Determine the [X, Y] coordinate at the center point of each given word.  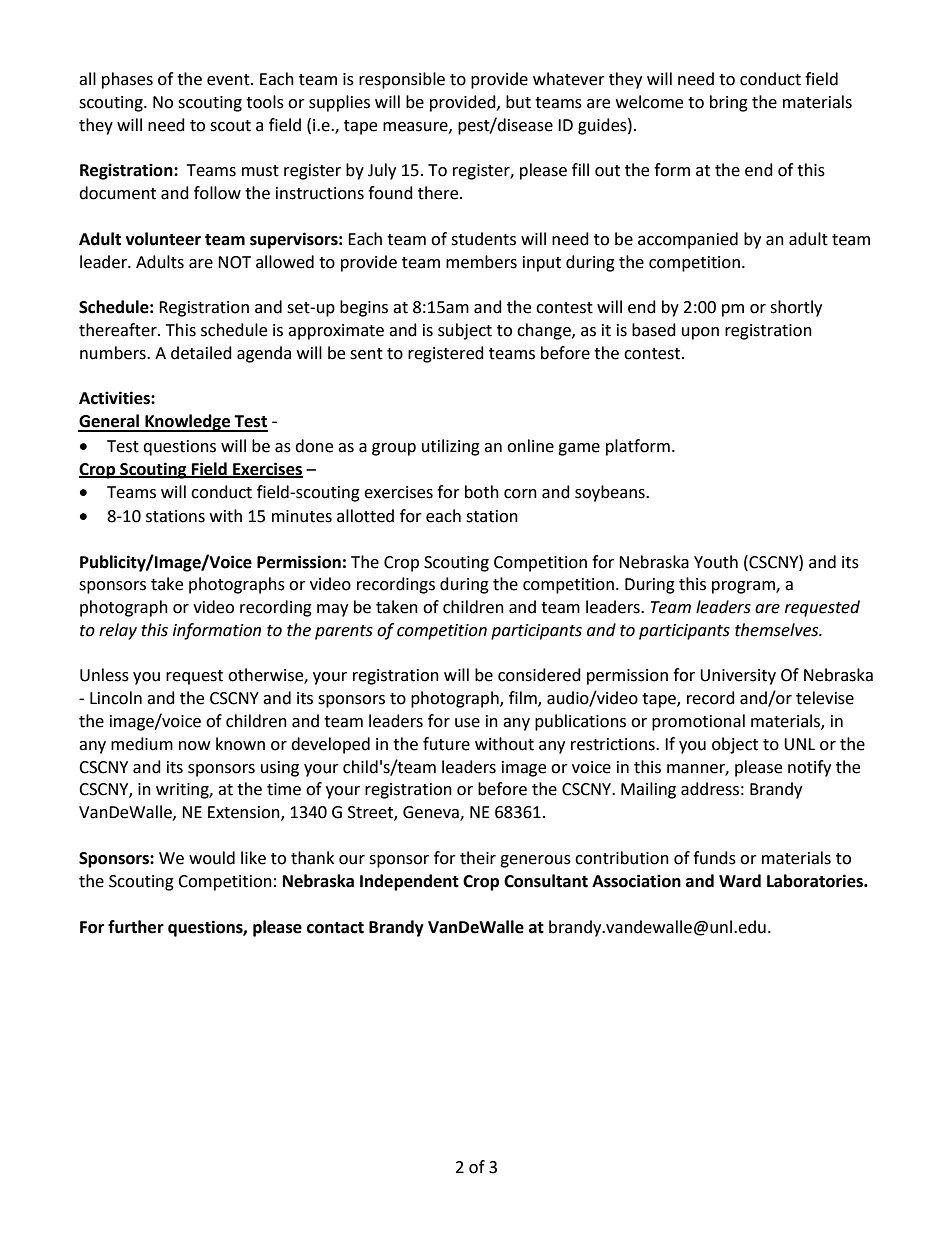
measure [416, 127]
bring [729, 103]
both [482, 492]
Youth [716, 562]
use [467, 723]
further [136, 927]
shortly [796, 308]
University [738, 677]
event [229, 80]
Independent [409, 882]
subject [465, 331]
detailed [201, 353]
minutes [302, 516]
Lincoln [116, 698]
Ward [740, 881]
